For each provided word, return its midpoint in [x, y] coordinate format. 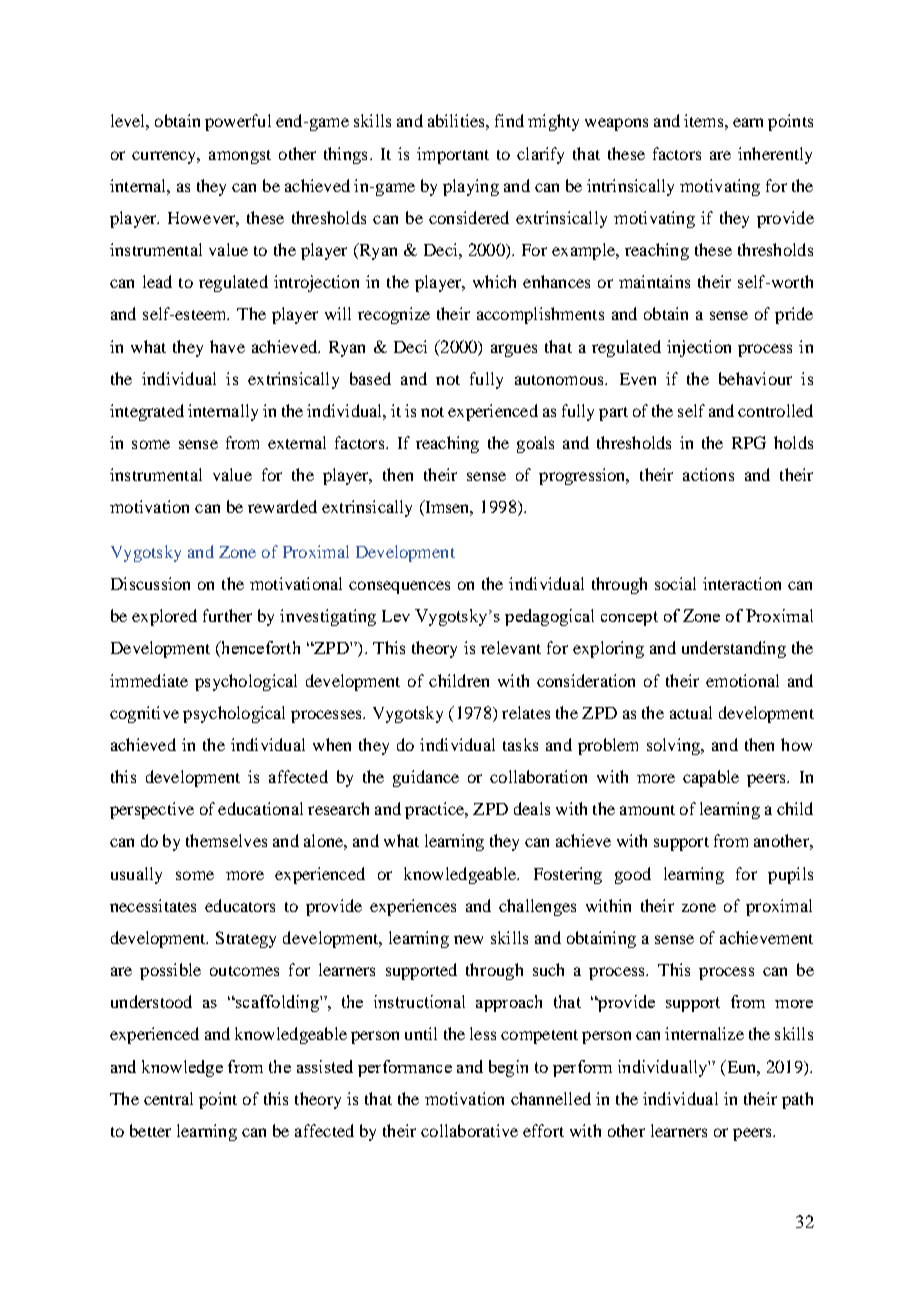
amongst [240, 157]
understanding [734, 649]
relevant [511, 647]
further [227, 615]
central [168, 1098]
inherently [775, 155]
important [453, 155]
